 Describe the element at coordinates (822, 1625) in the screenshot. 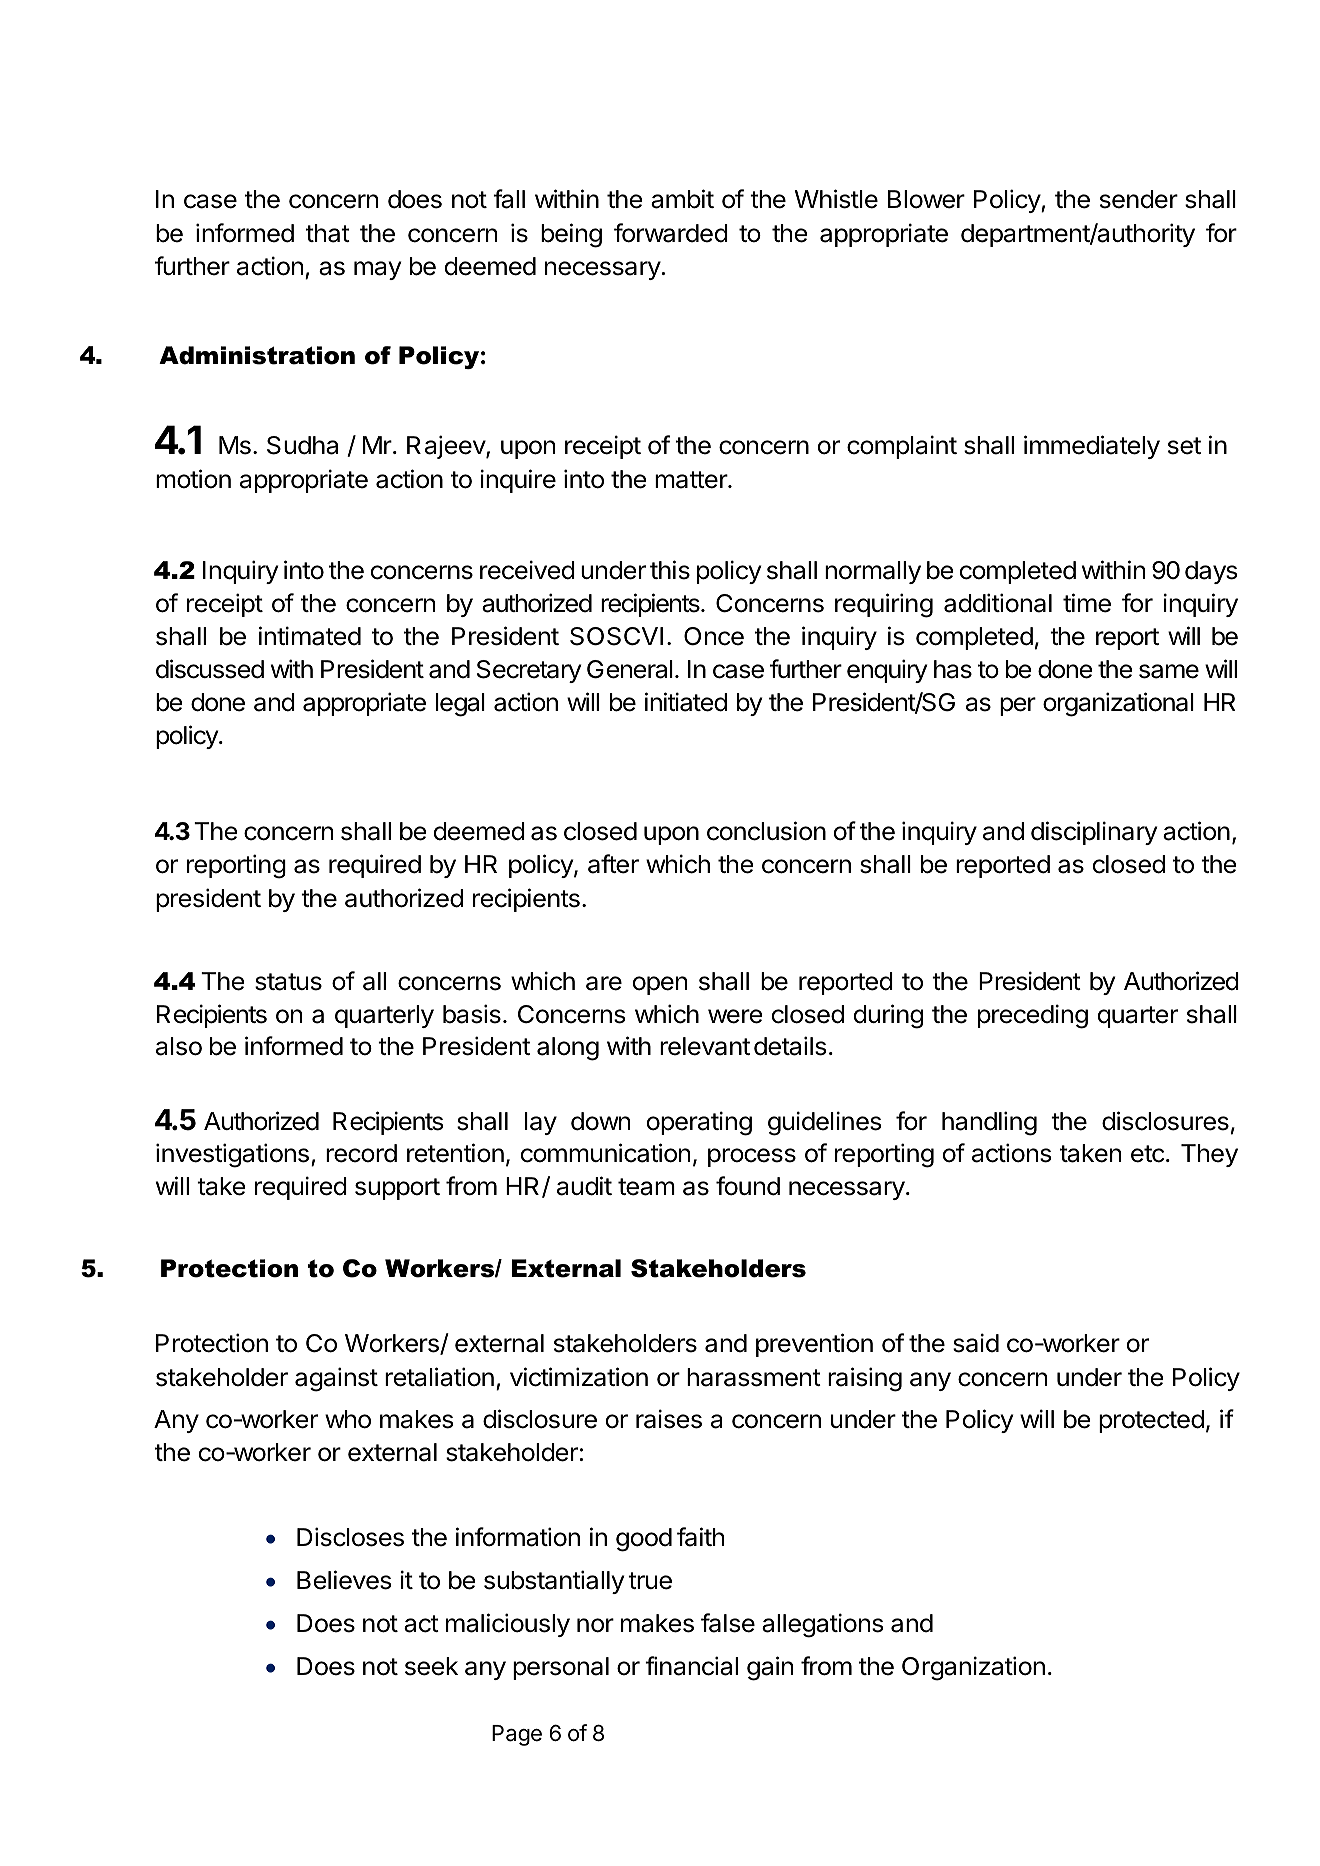

I see `allegations` at that location.
